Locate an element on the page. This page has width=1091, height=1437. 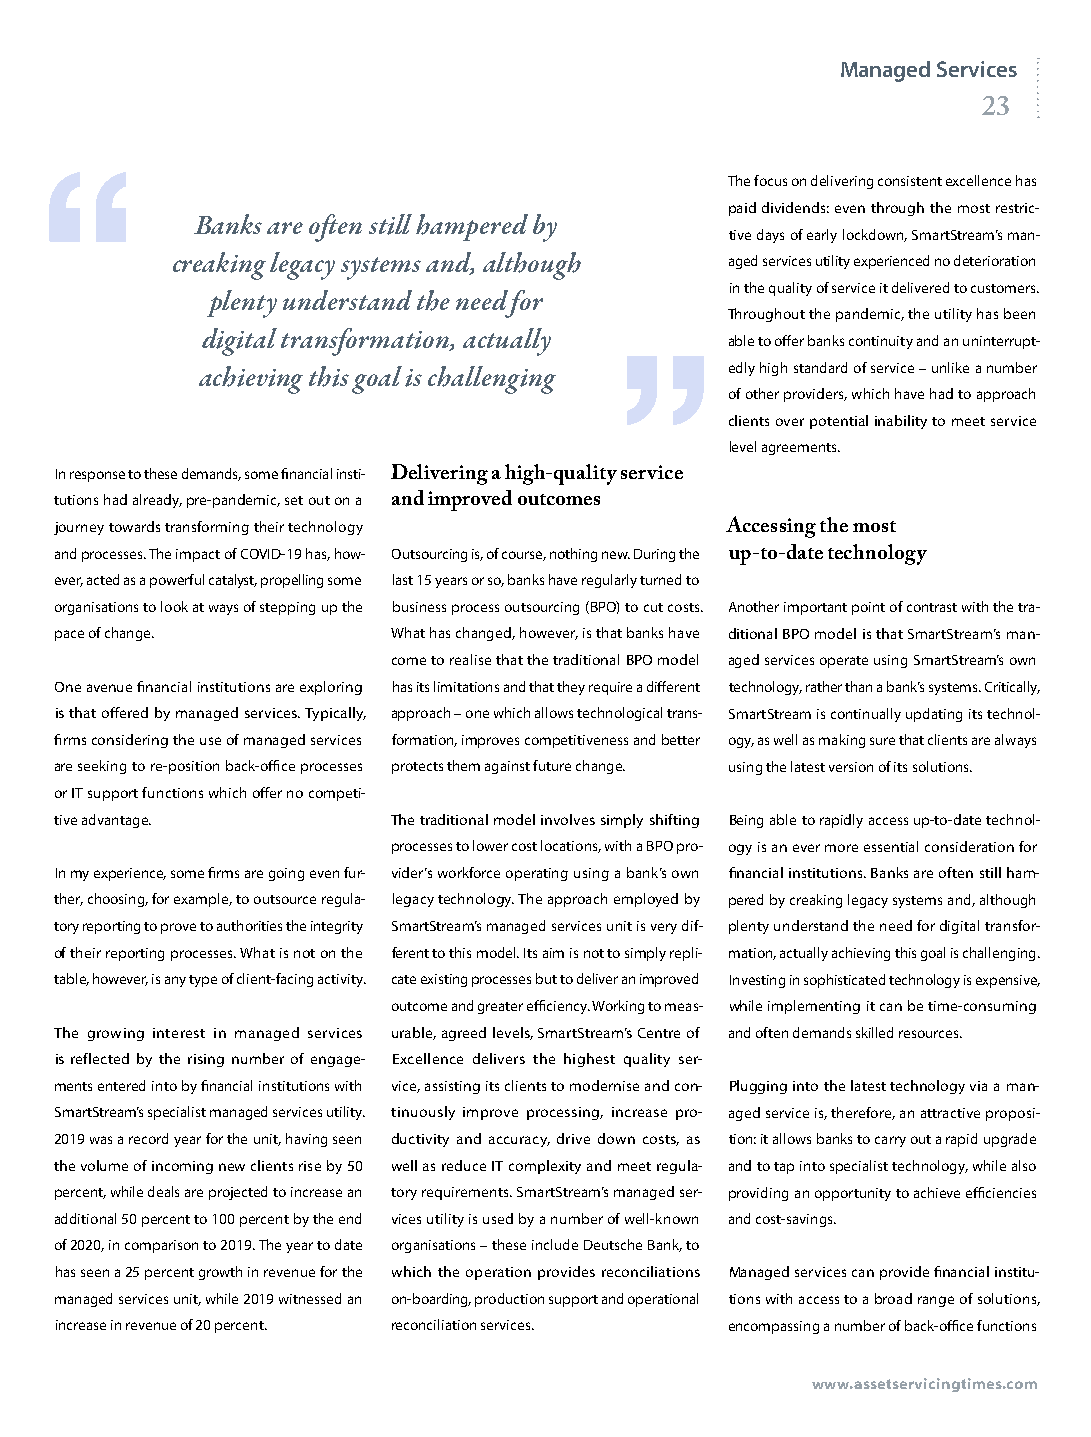
growth is located at coordinates (220, 1273).
